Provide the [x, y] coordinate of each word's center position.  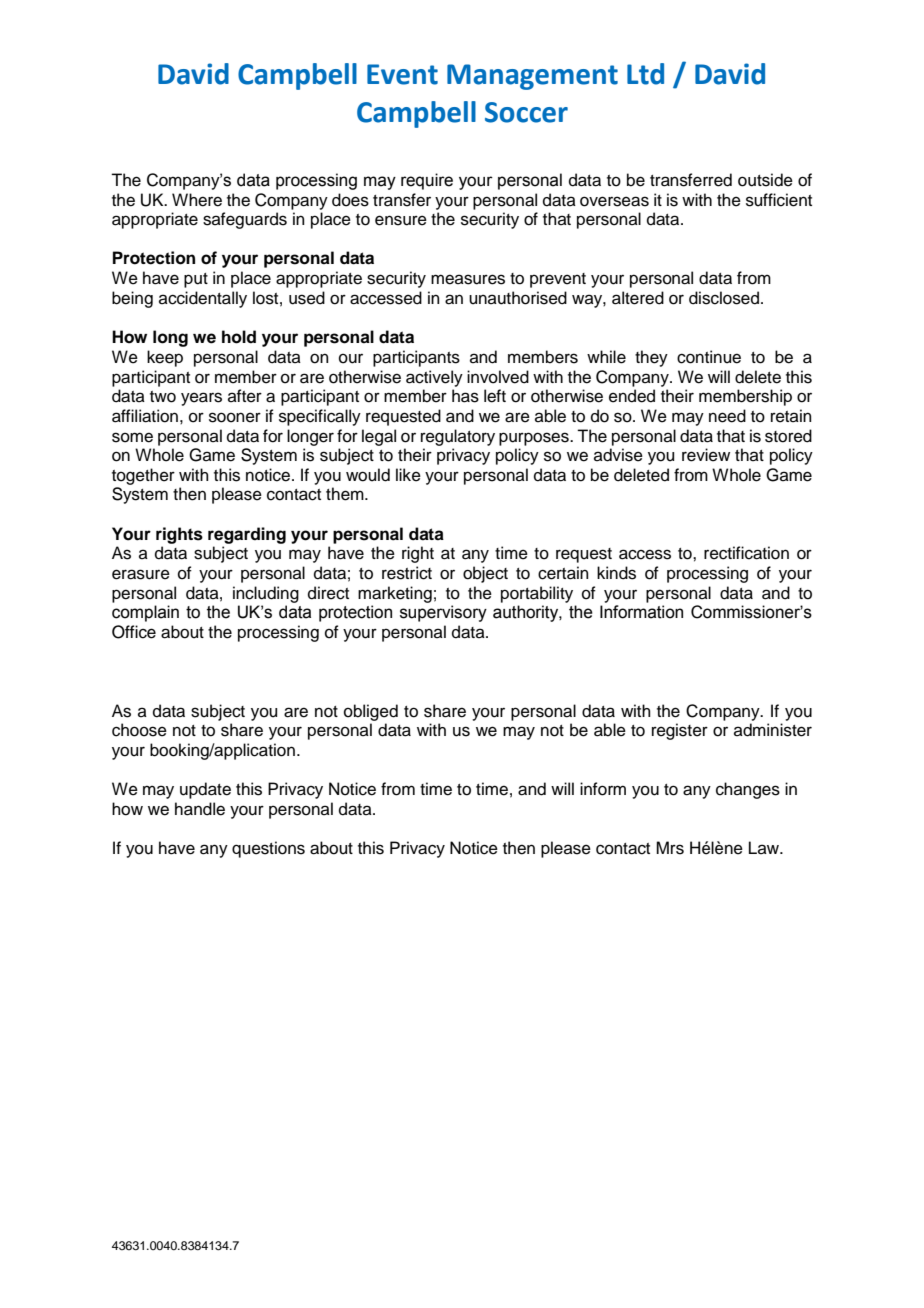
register [680, 731]
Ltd [645, 74]
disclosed [724, 298]
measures [468, 279]
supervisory [443, 613]
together [143, 476]
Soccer [526, 112]
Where [197, 200]
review [706, 455]
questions [268, 849]
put [196, 280]
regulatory [458, 437]
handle [200, 809]
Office [134, 632]
